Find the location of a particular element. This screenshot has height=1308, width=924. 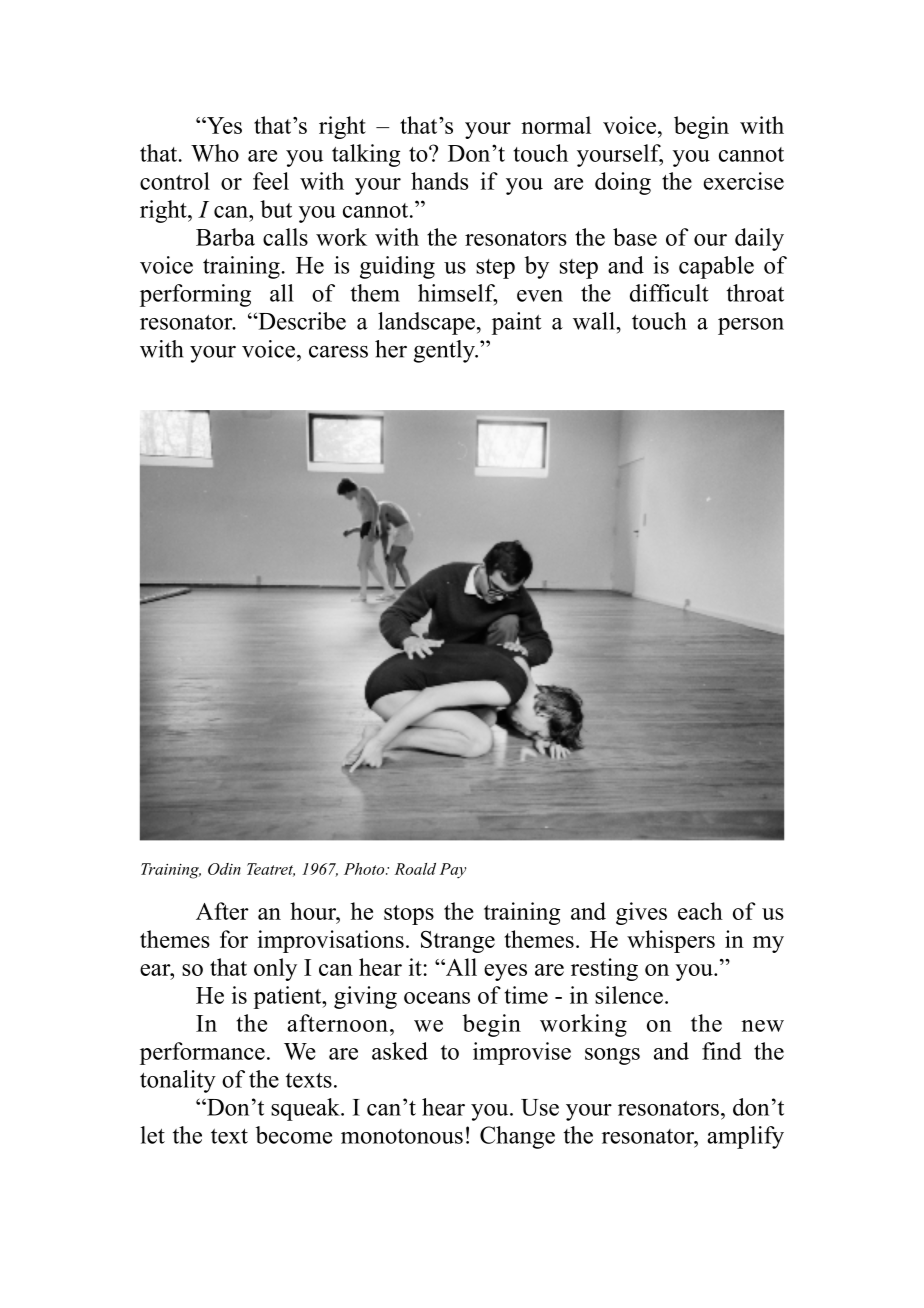

exercise is located at coordinates (744, 181).
